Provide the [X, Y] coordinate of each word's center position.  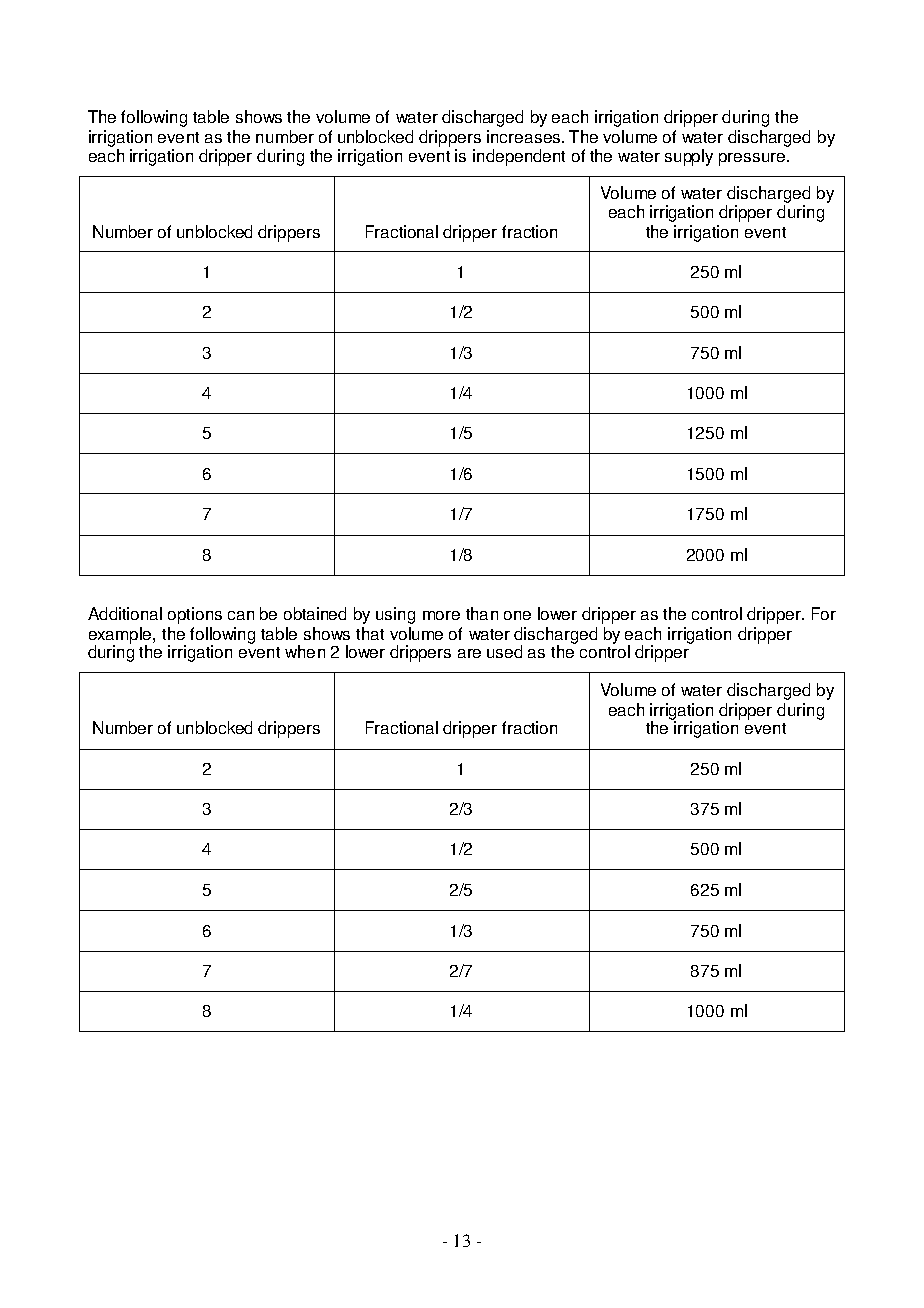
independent [519, 157]
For [824, 613]
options [195, 615]
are [469, 653]
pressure [753, 159]
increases [523, 136]
